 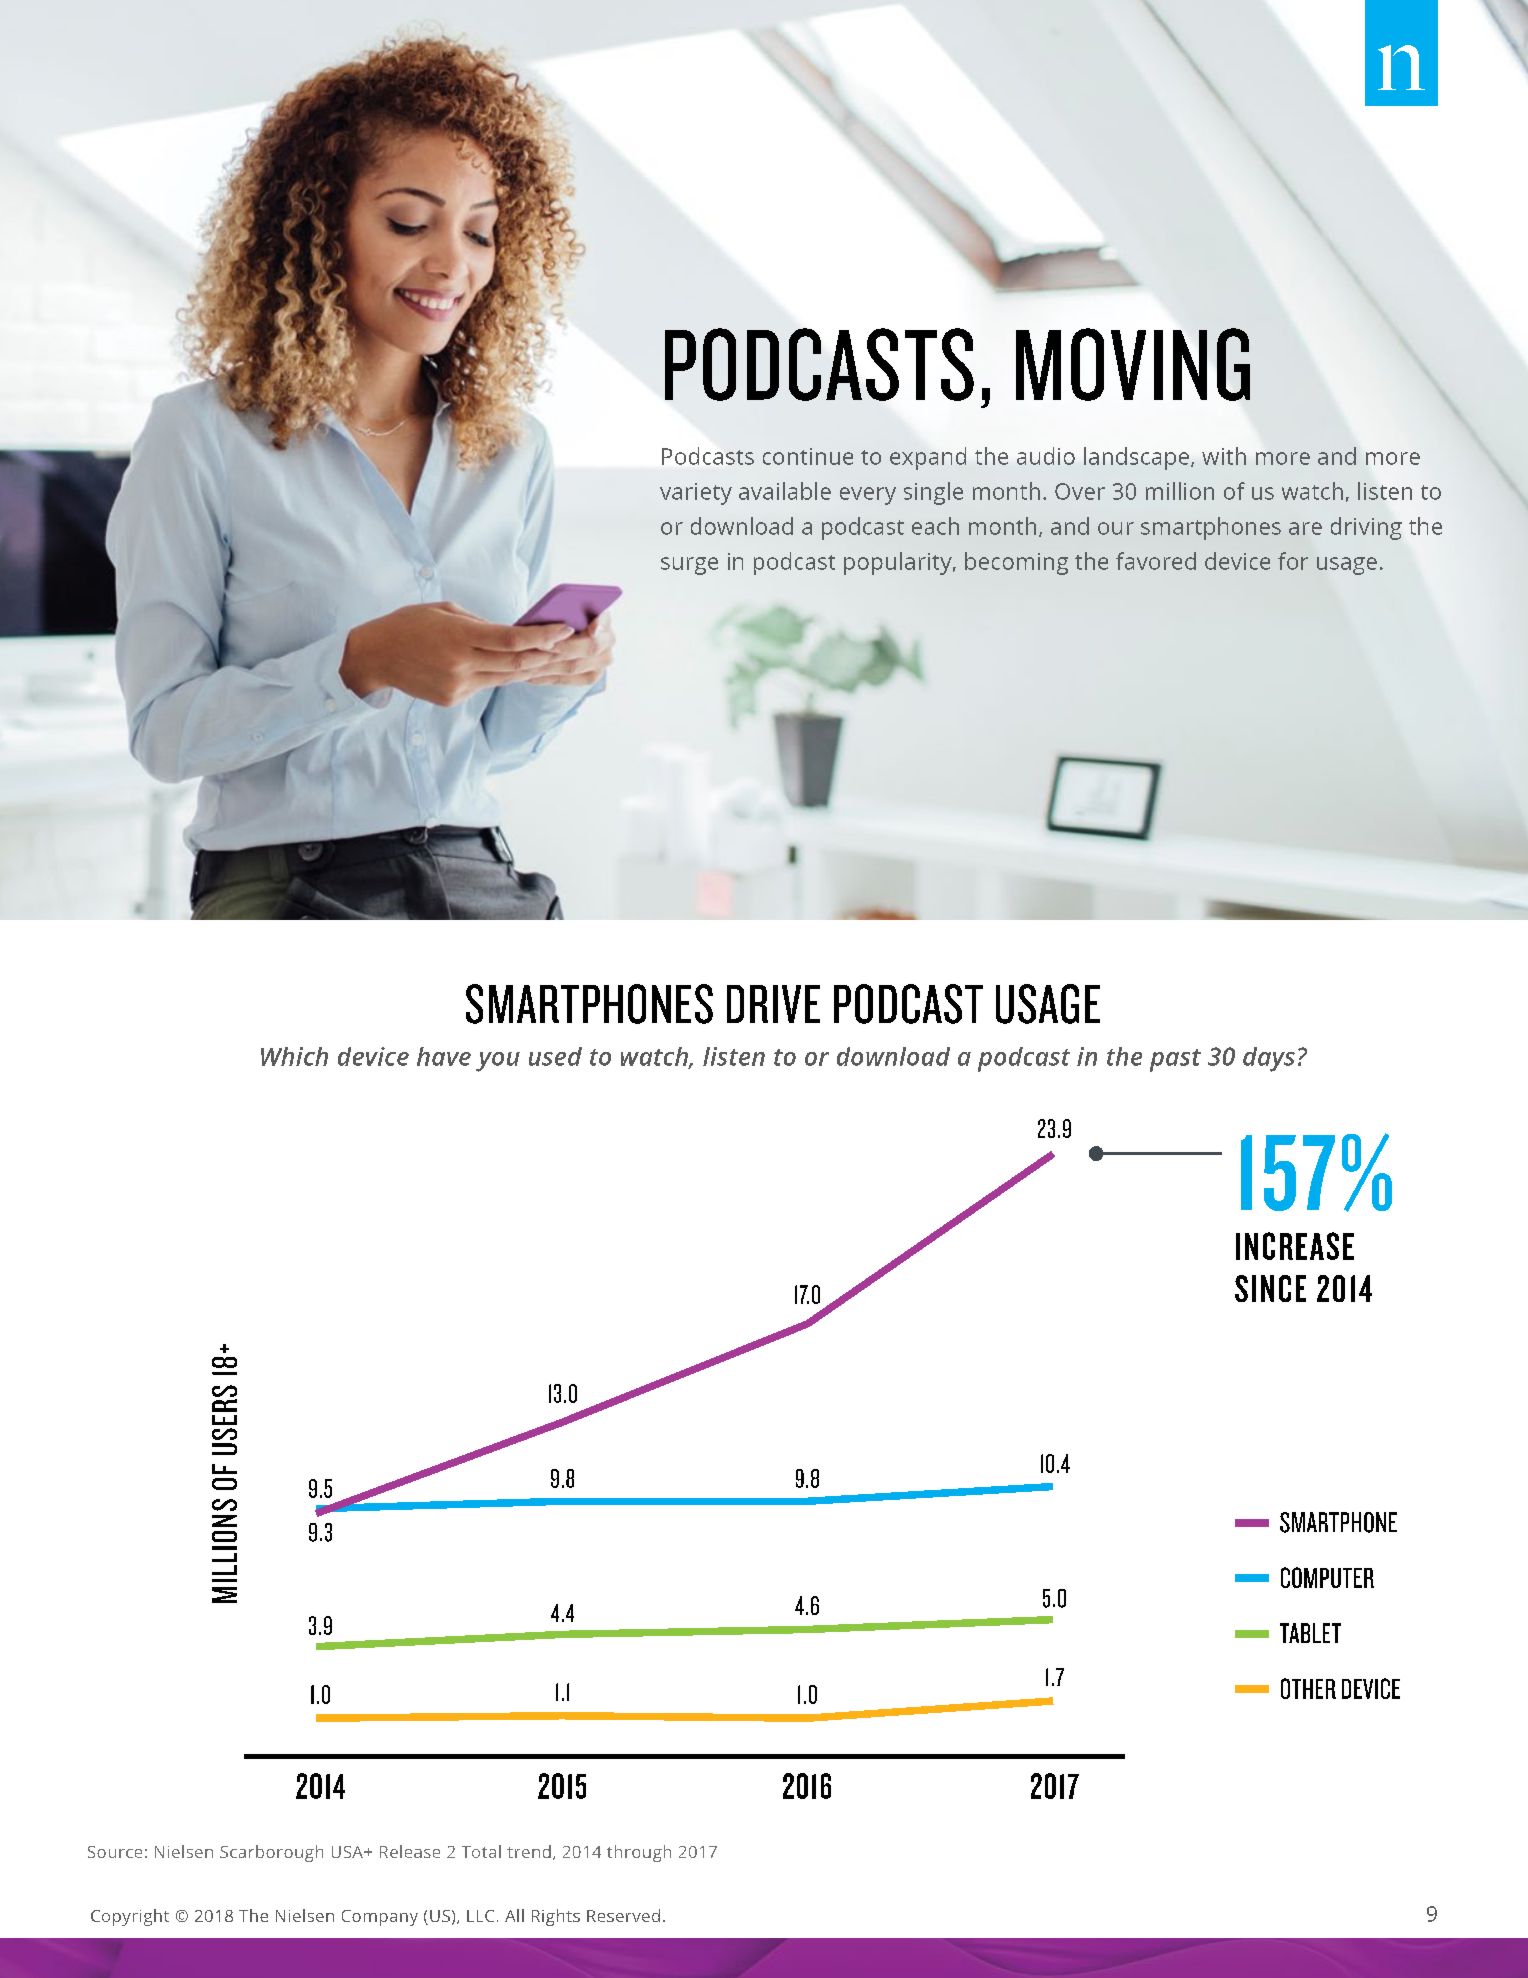 I want to click on with, so click(x=1224, y=456).
